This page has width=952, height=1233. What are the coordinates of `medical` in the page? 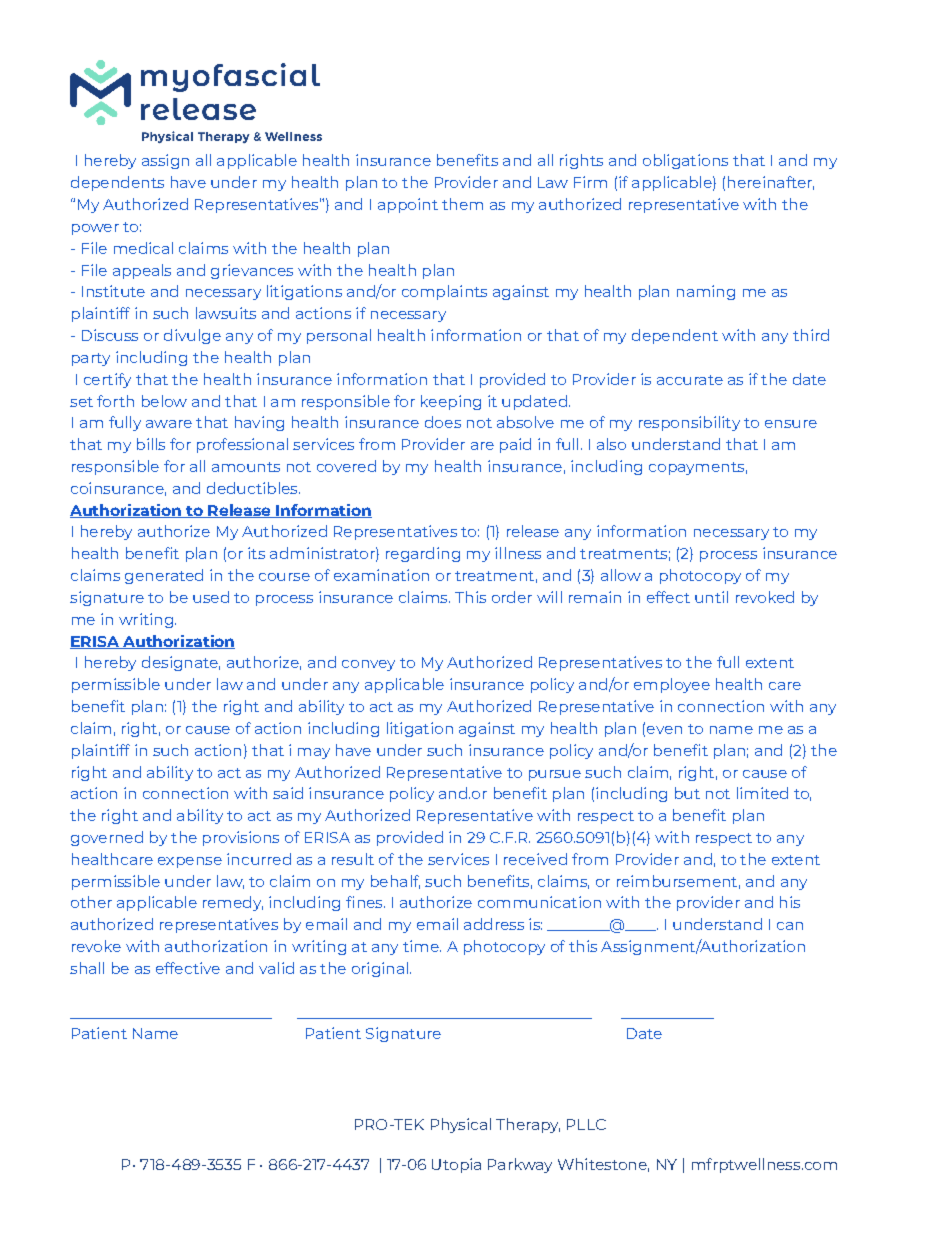 It's located at (143, 248).
